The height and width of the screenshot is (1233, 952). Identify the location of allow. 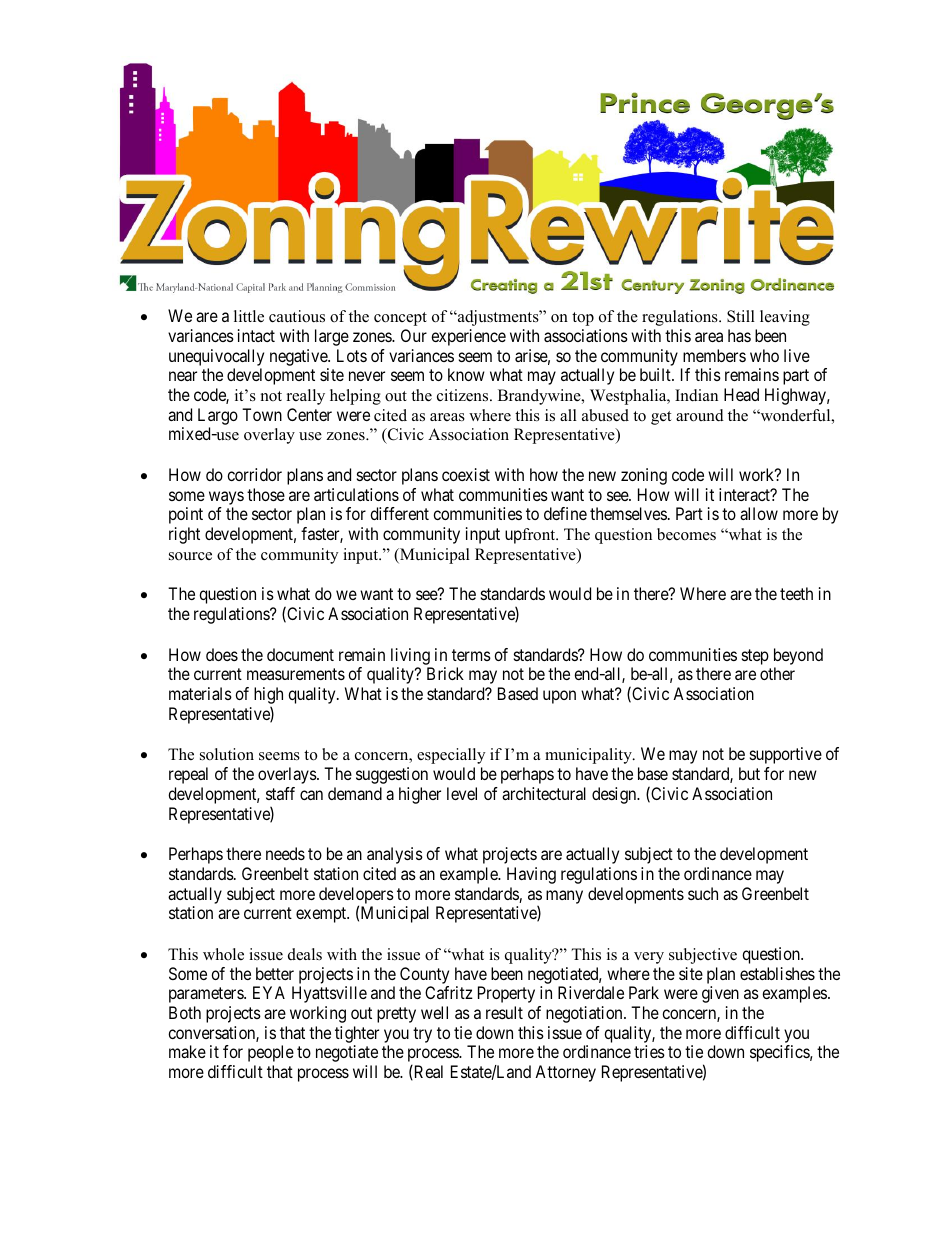
(759, 513).
